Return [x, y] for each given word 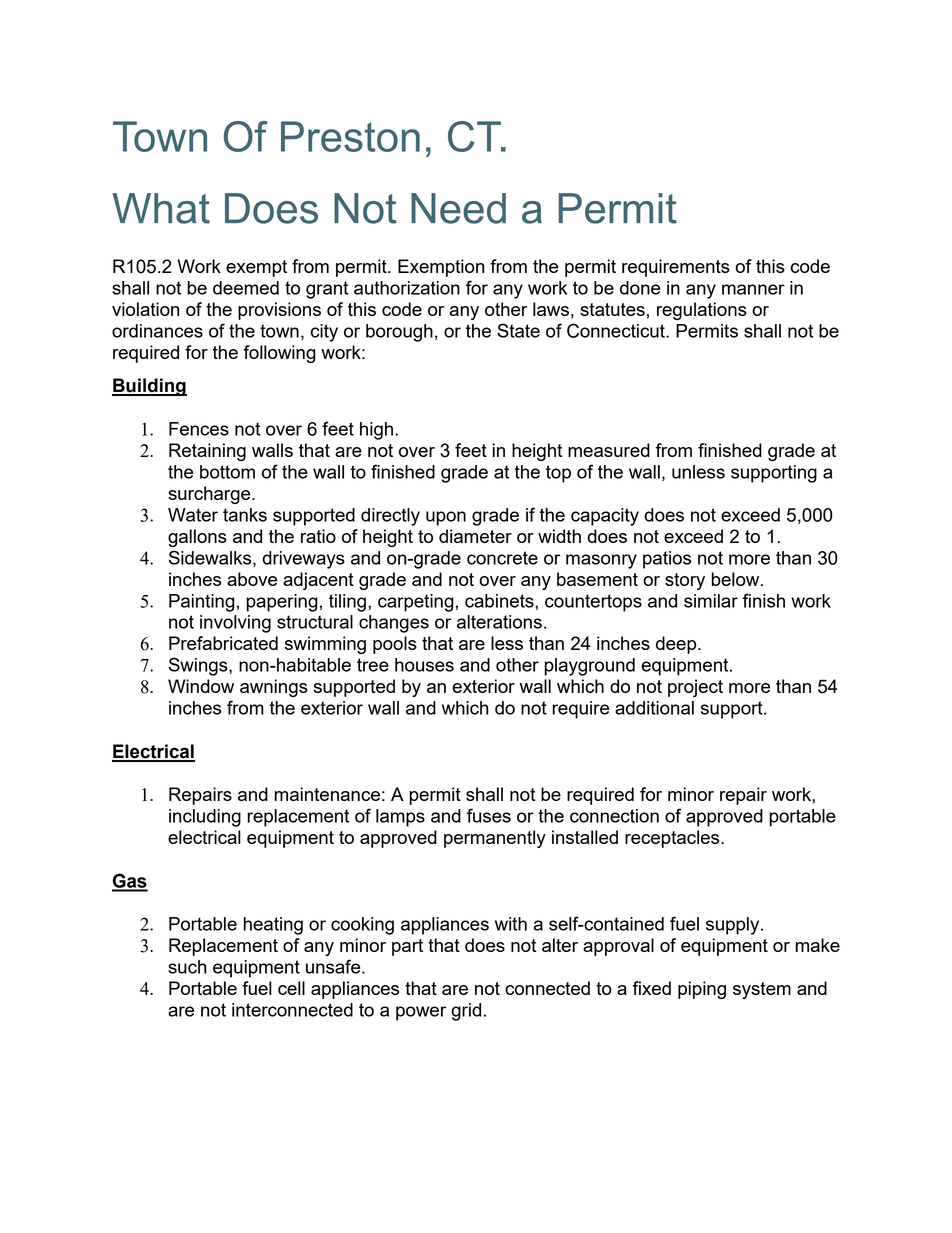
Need [458, 208]
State [518, 330]
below [737, 579]
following [279, 354]
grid [466, 1012]
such [187, 967]
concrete [502, 558]
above [252, 579]
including [205, 818]
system [762, 990]
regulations [702, 311]
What [161, 208]
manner [753, 289]
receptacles [673, 839]
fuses [489, 815]
